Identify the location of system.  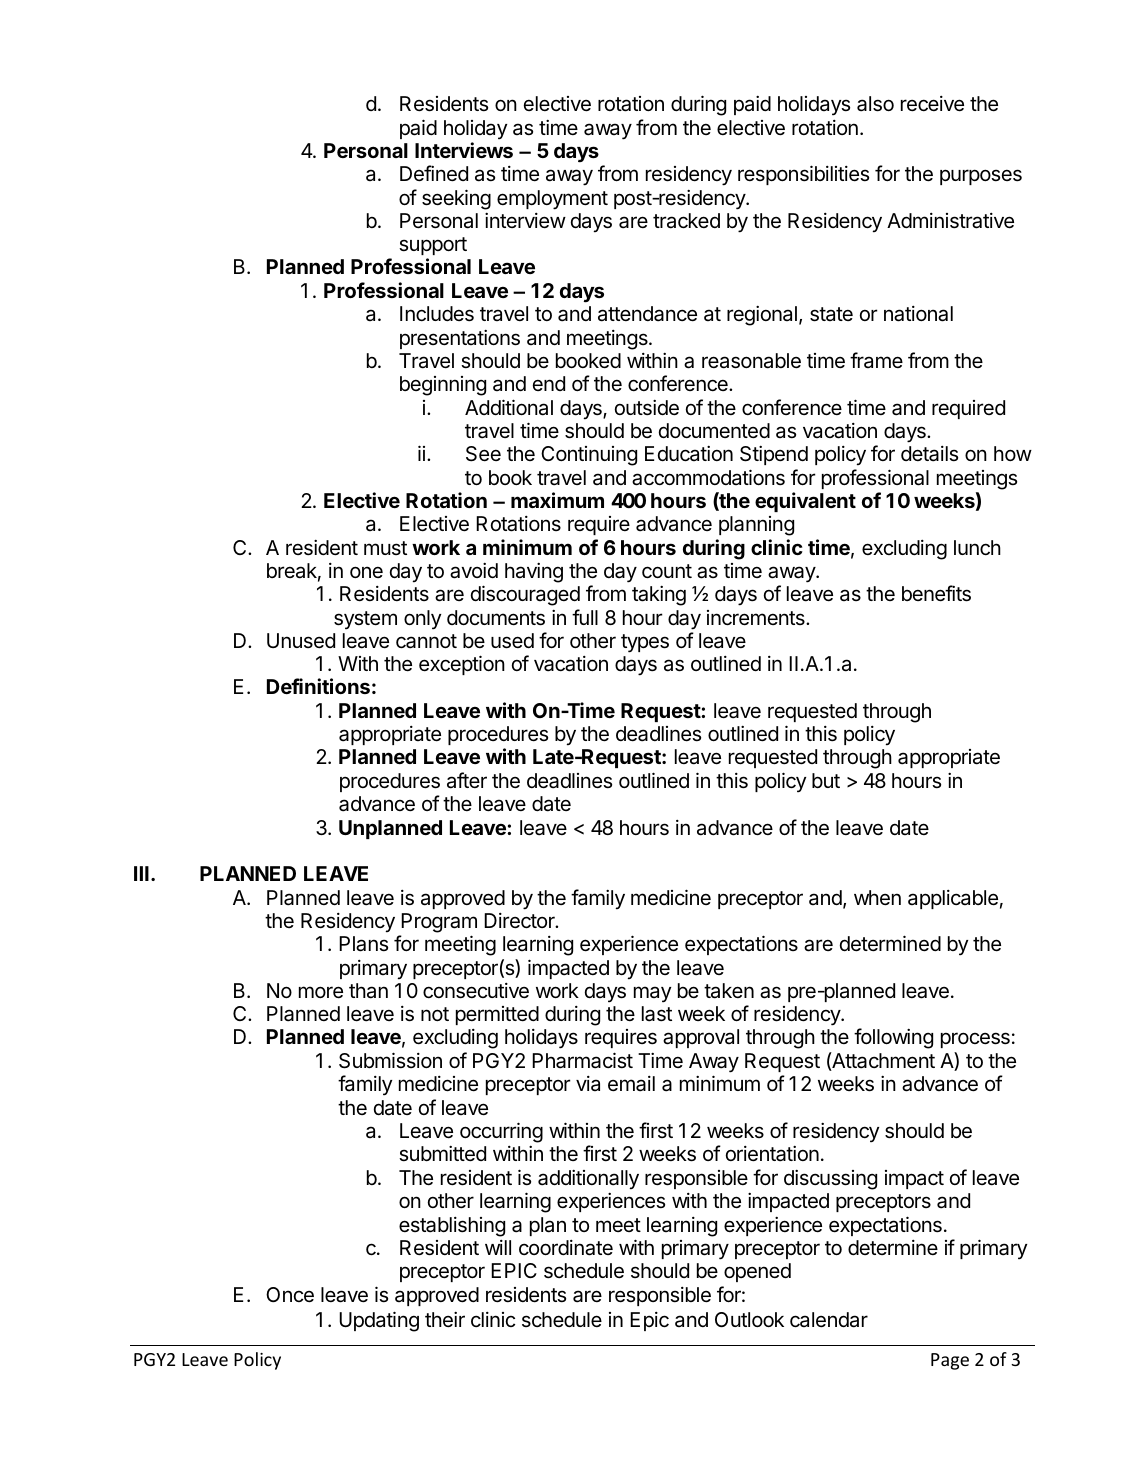
(365, 620).
